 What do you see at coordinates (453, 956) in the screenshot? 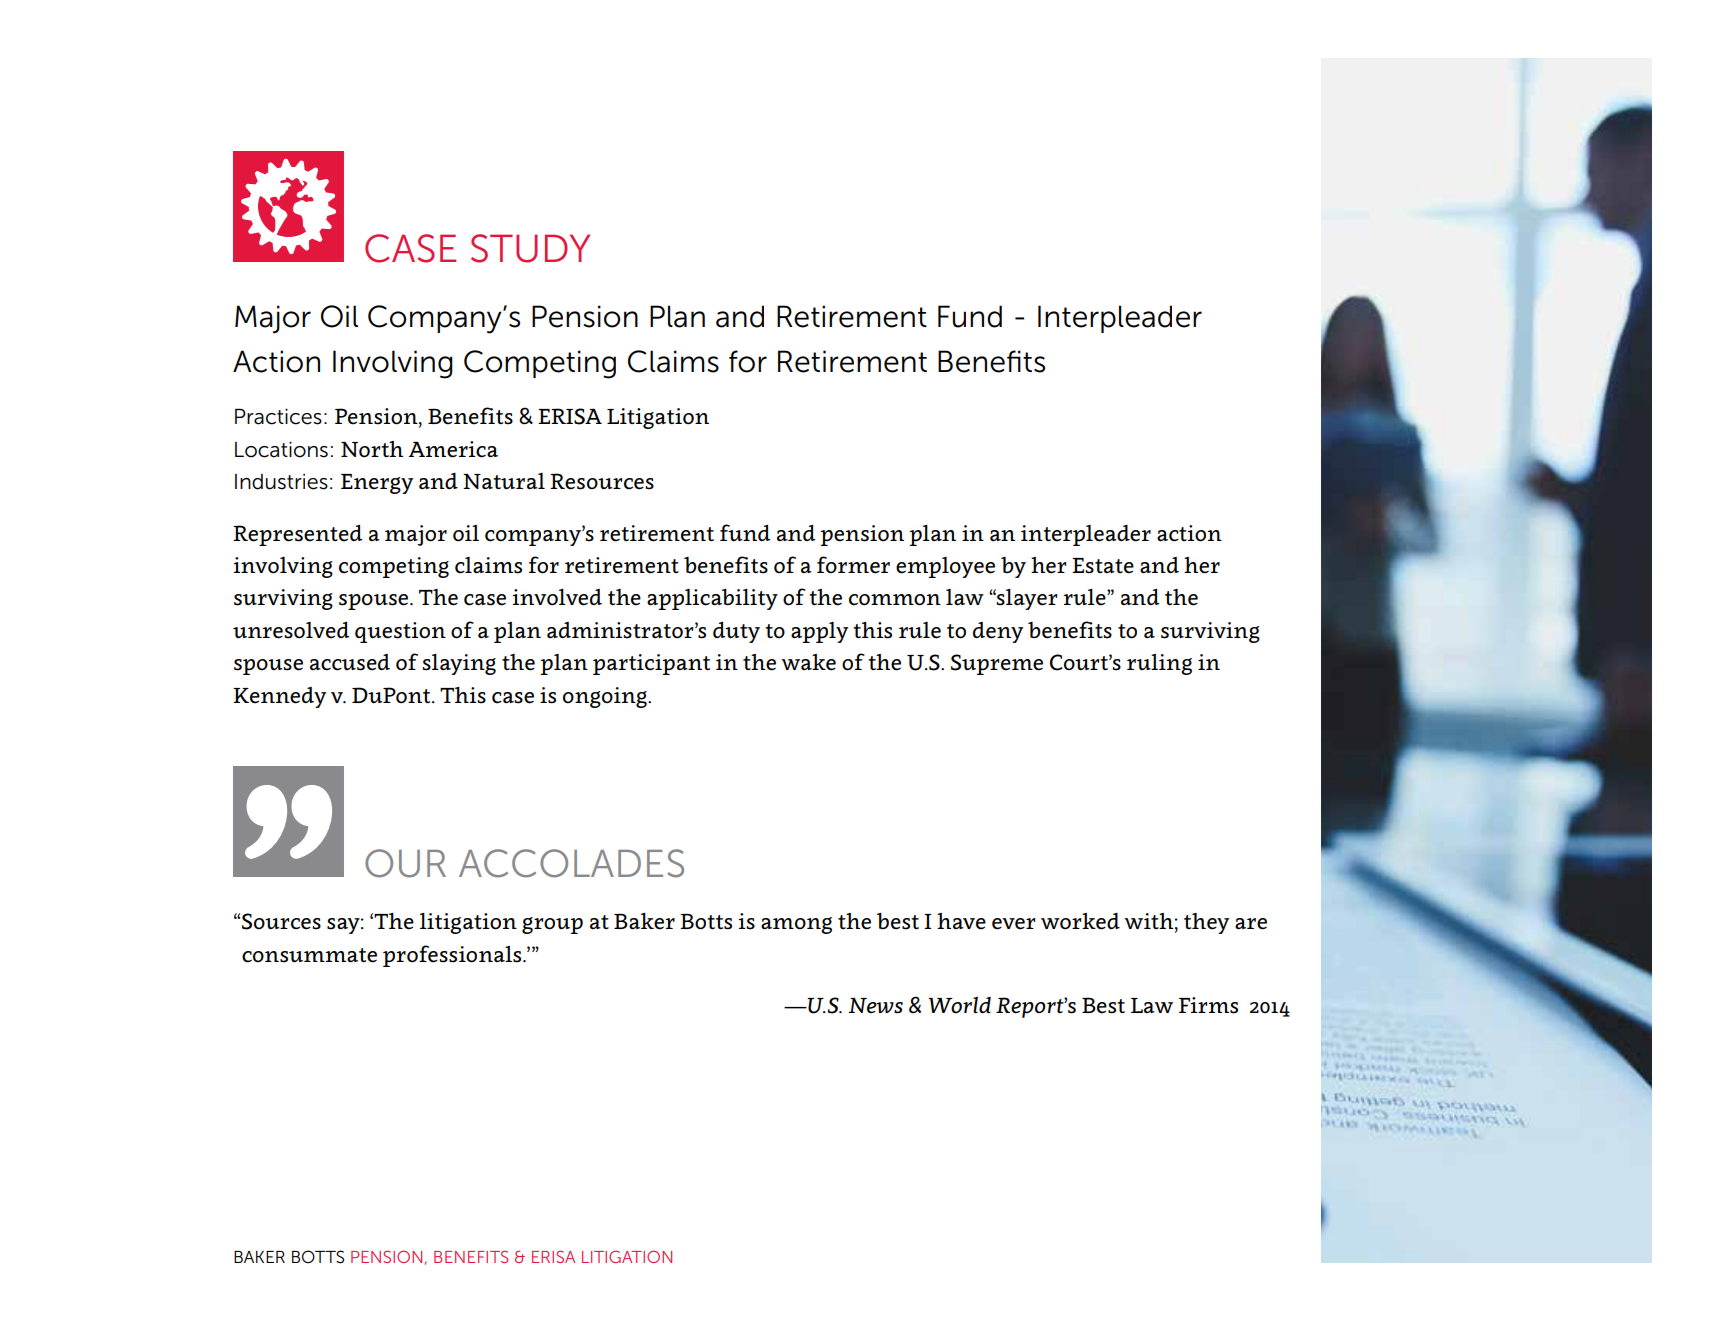
I see `professionals` at bounding box center [453, 956].
